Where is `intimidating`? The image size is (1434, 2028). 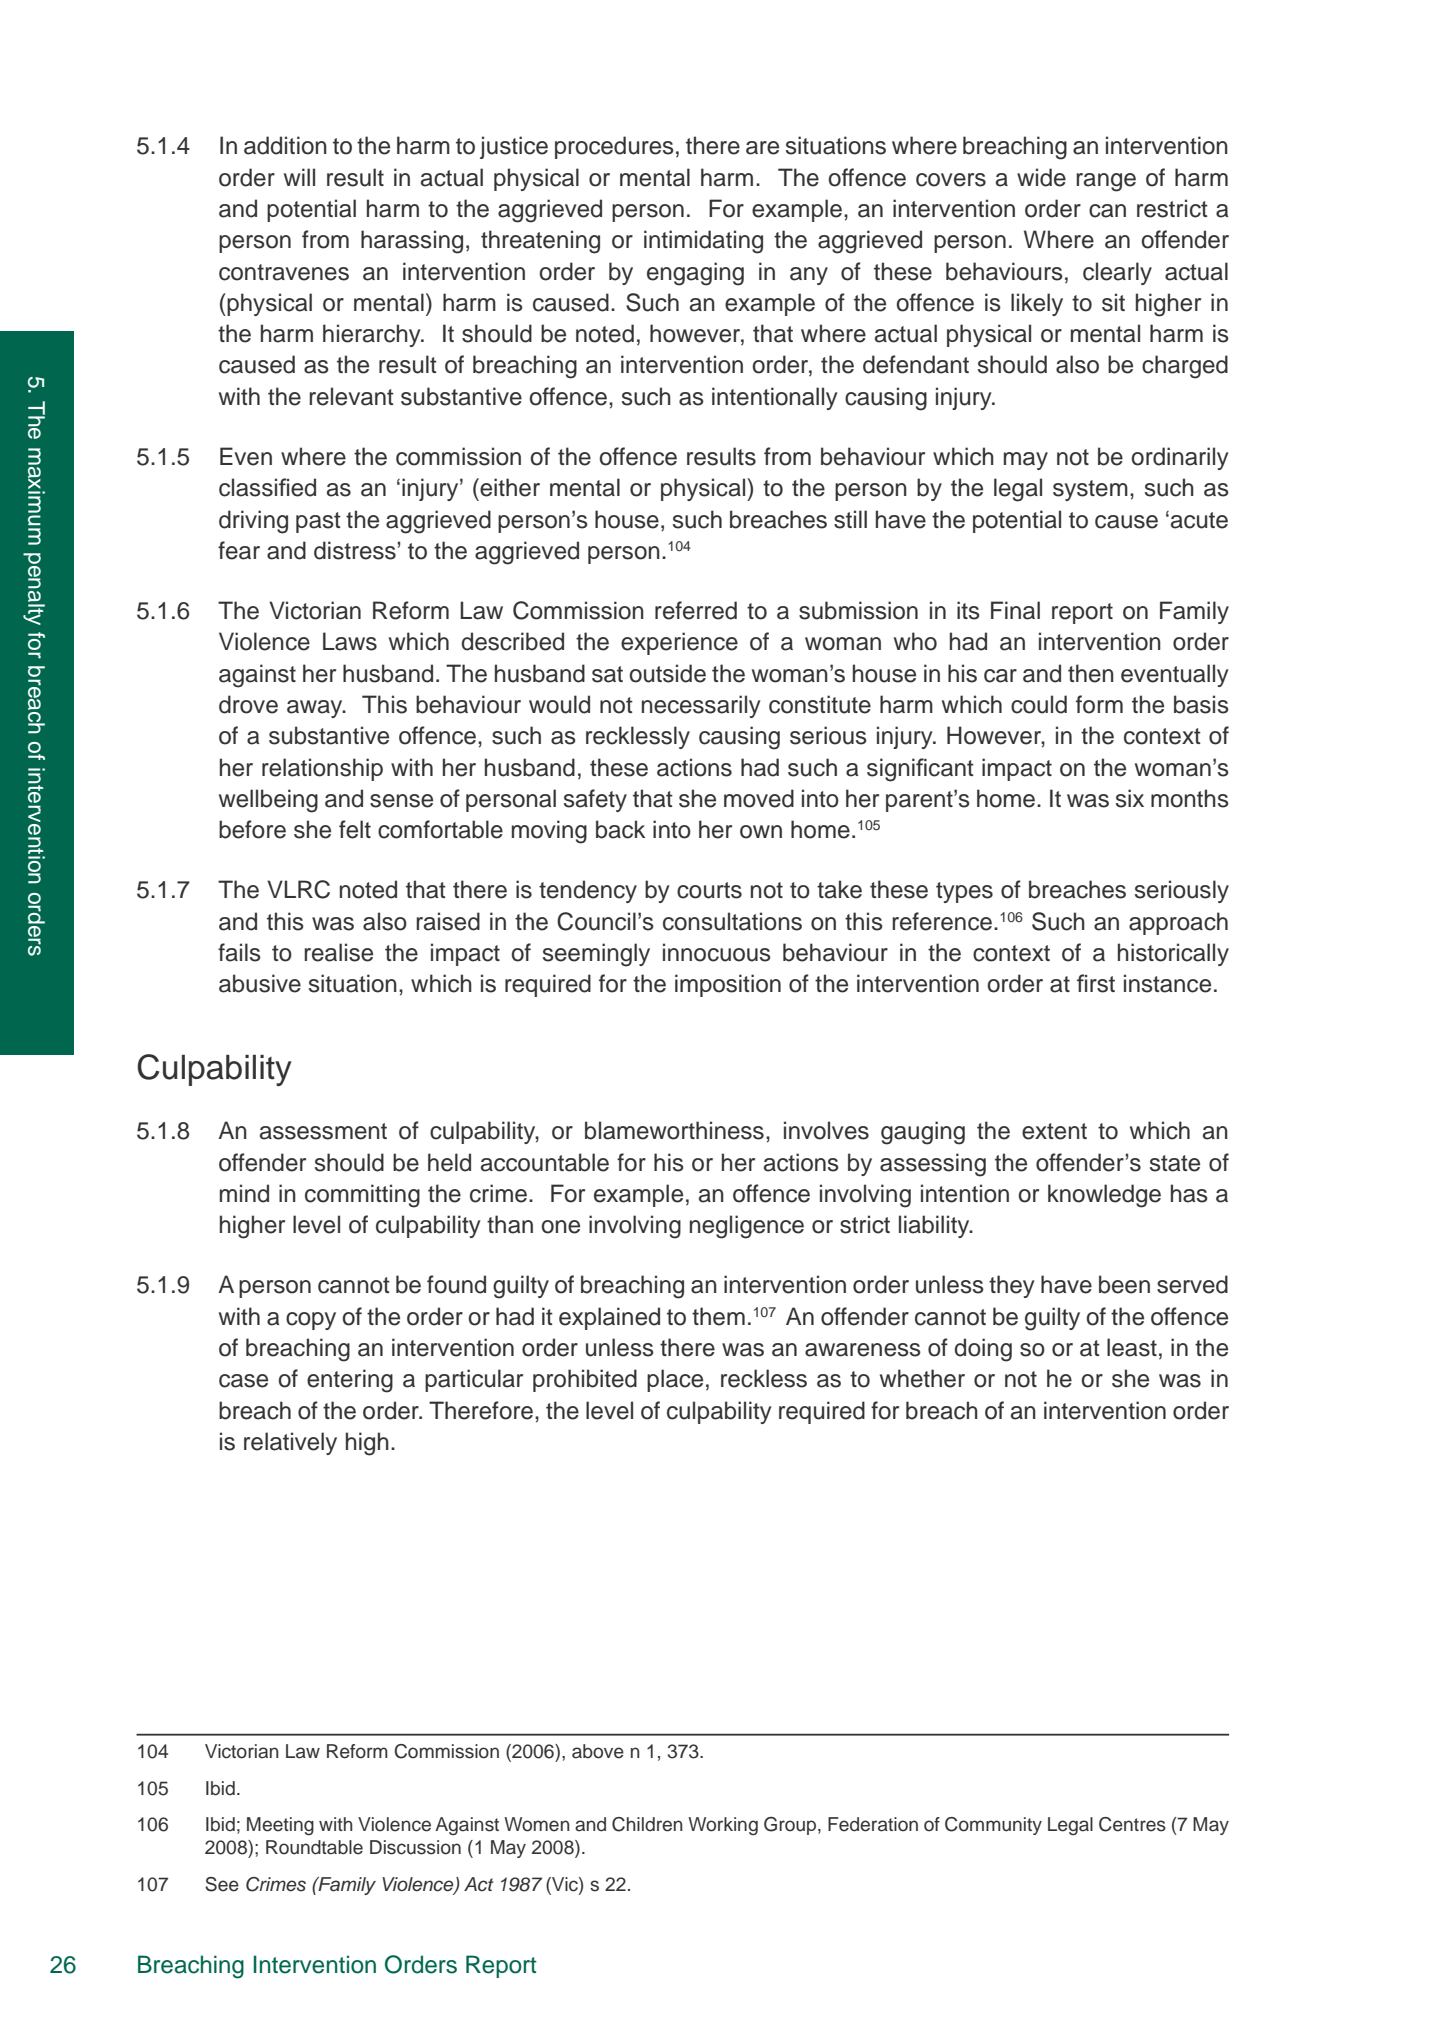 intimidating is located at coordinates (703, 242).
